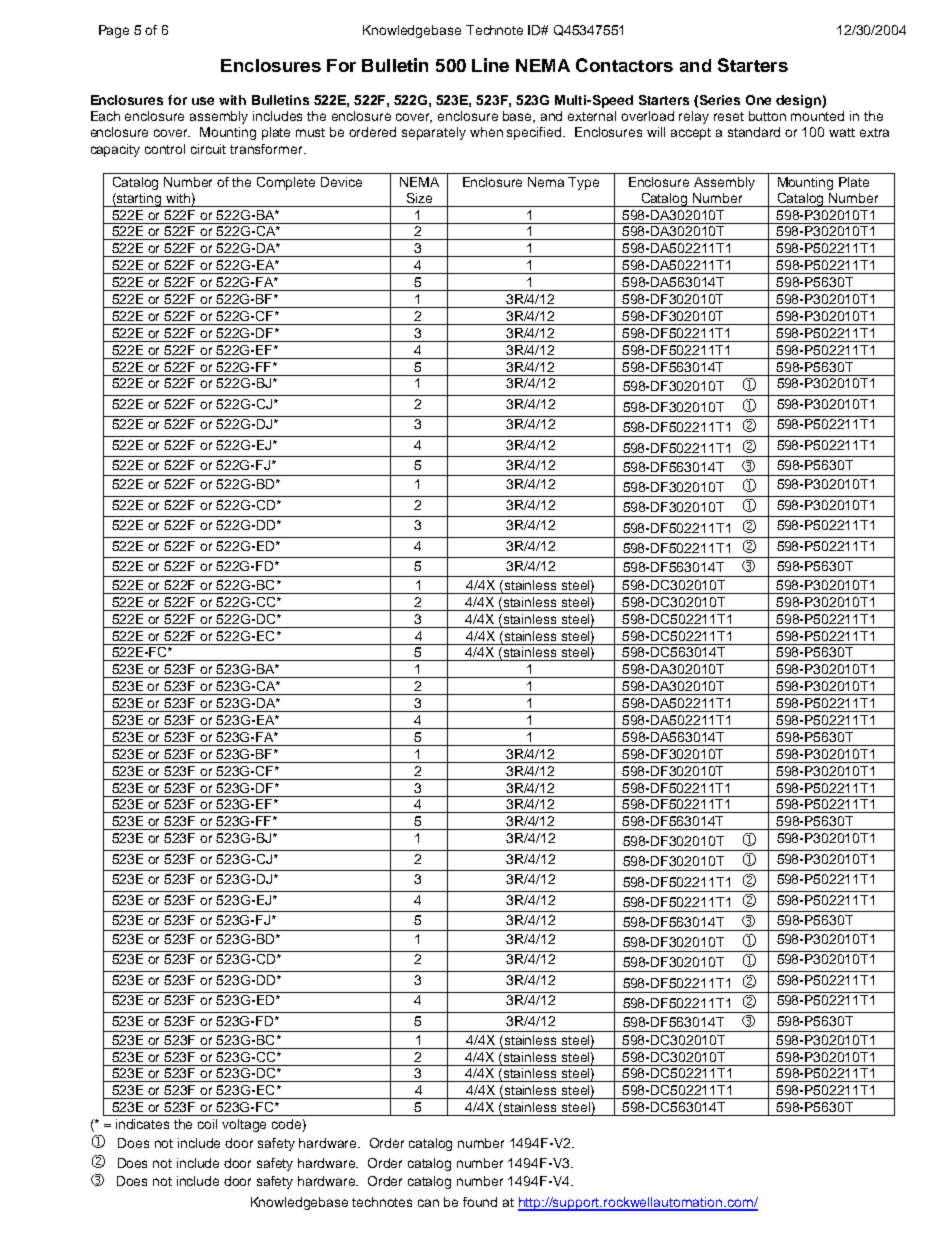  I want to click on Line, so click(490, 65).
